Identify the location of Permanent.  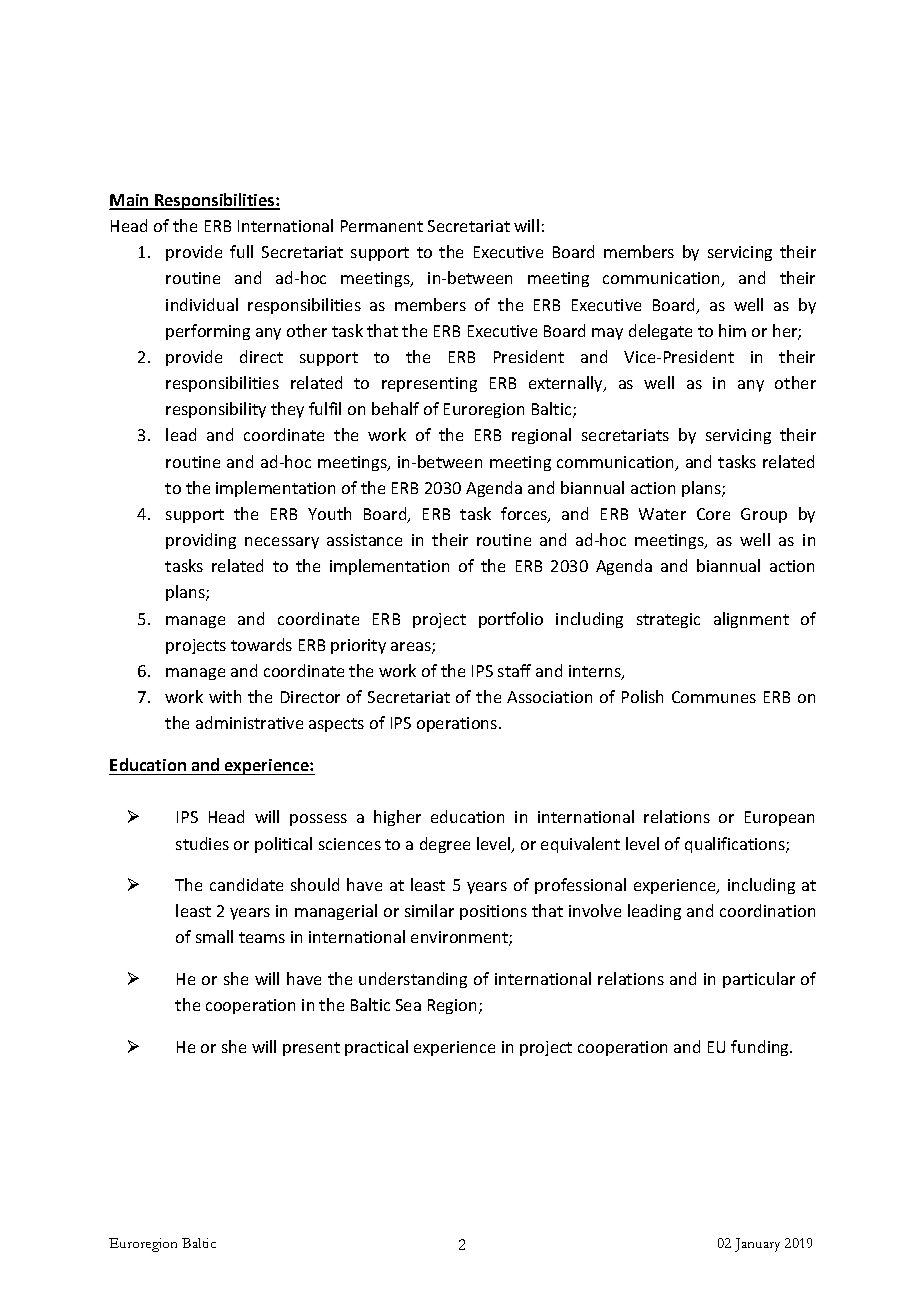
(382, 226).
